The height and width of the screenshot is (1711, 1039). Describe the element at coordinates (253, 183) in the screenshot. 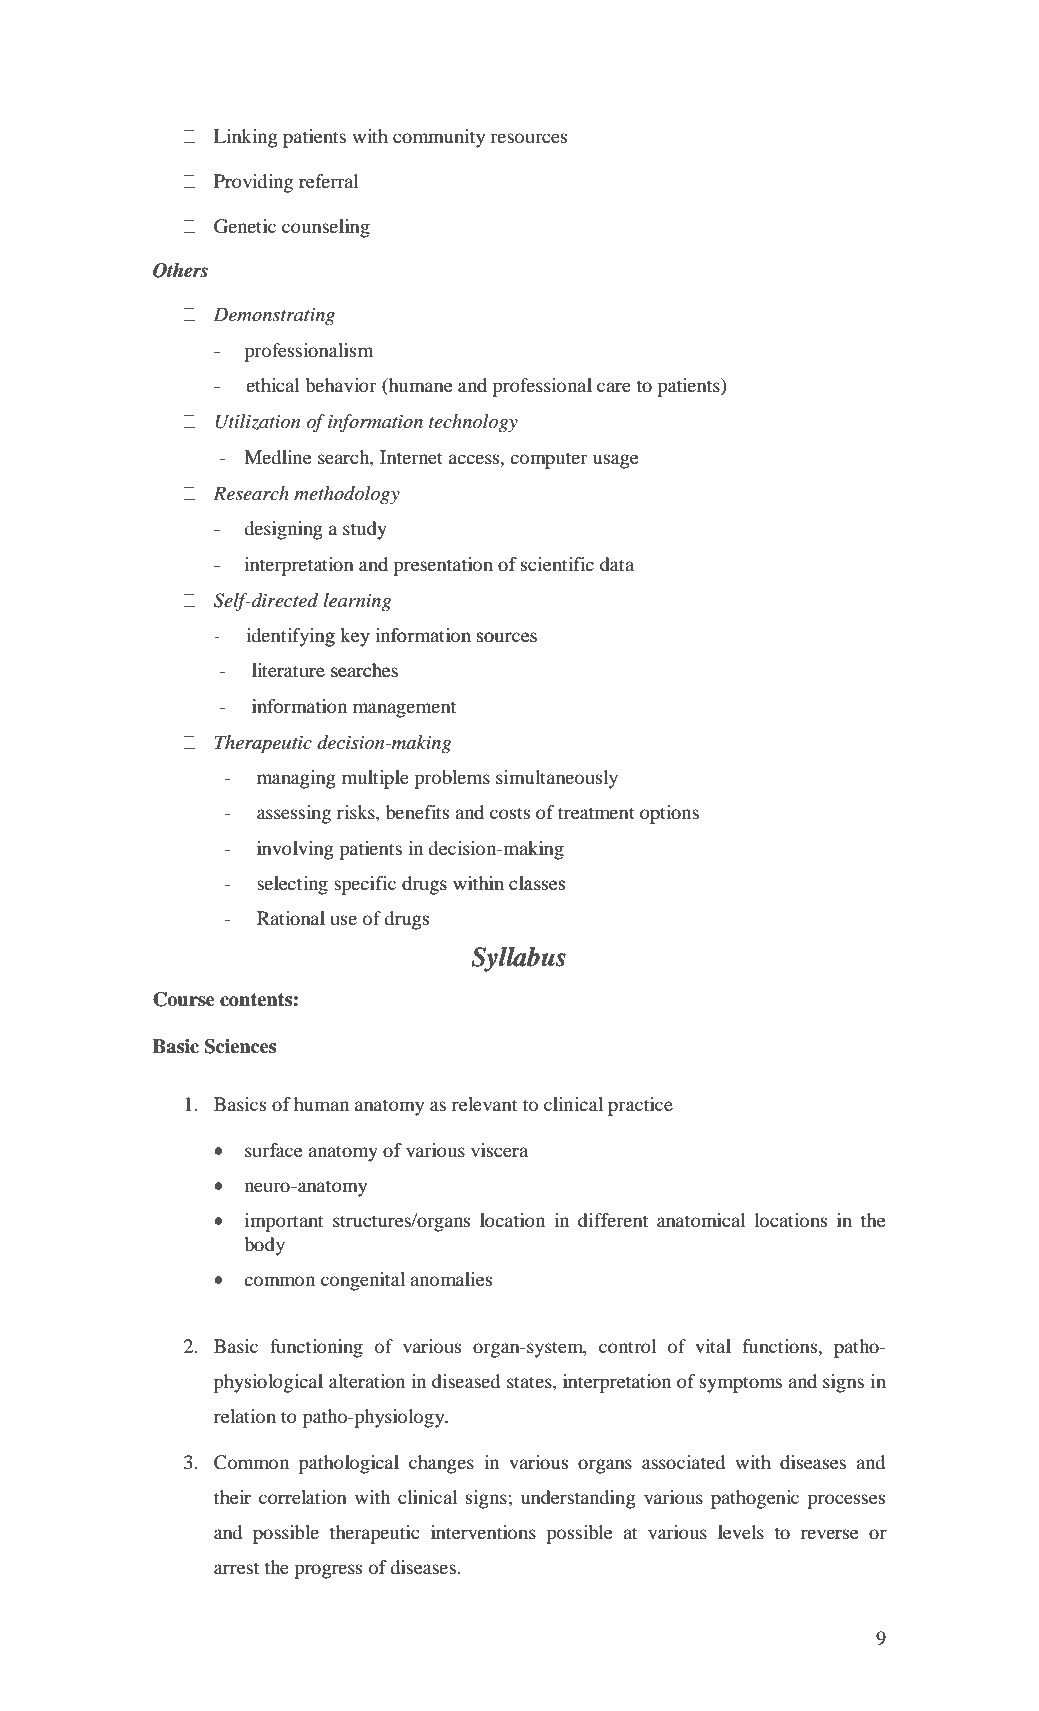

I see `Providing` at that location.
